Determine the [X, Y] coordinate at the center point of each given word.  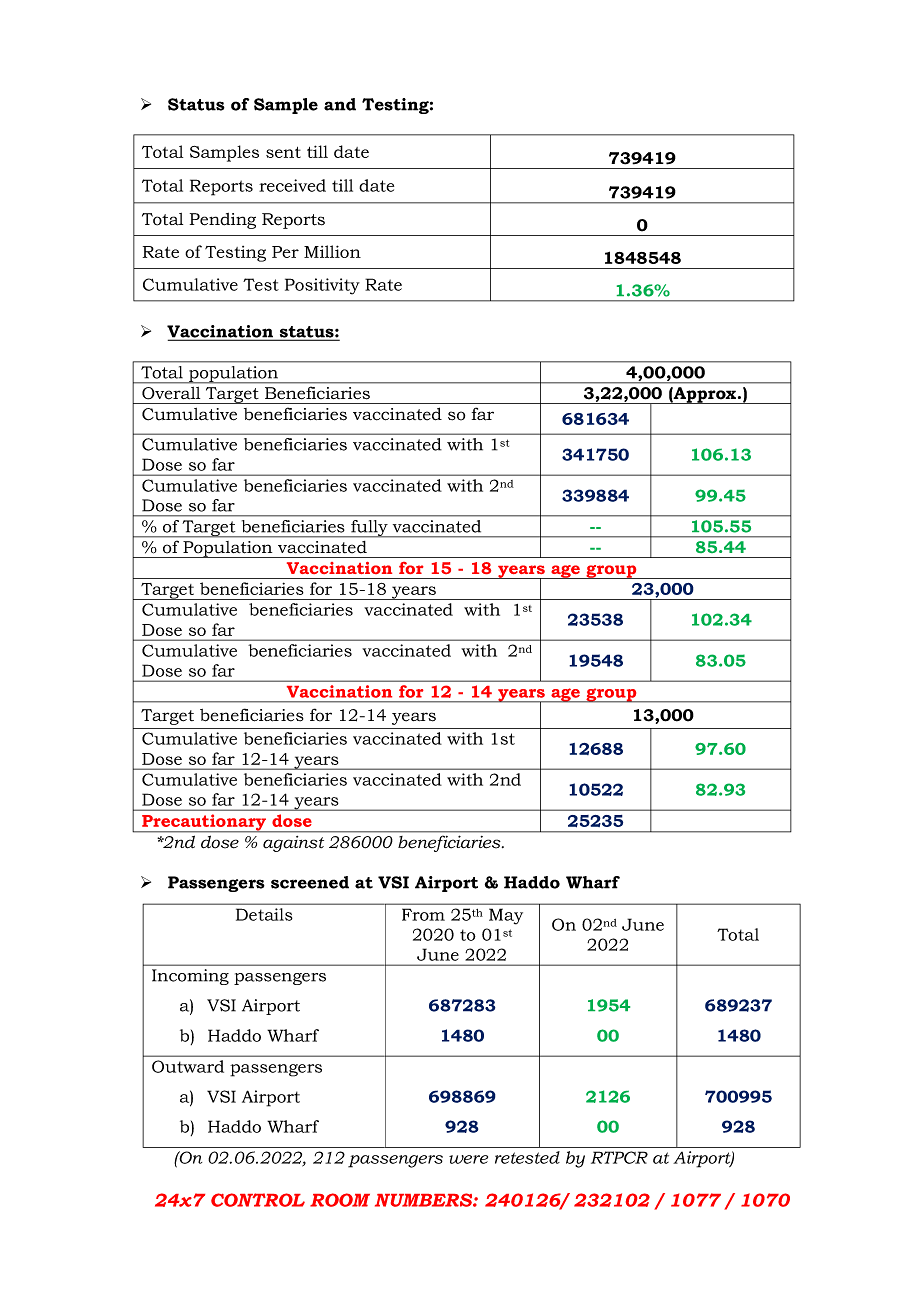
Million [332, 251]
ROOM [340, 1200]
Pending [223, 221]
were [468, 1159]
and [340, 104]
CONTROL [258, 1200]
